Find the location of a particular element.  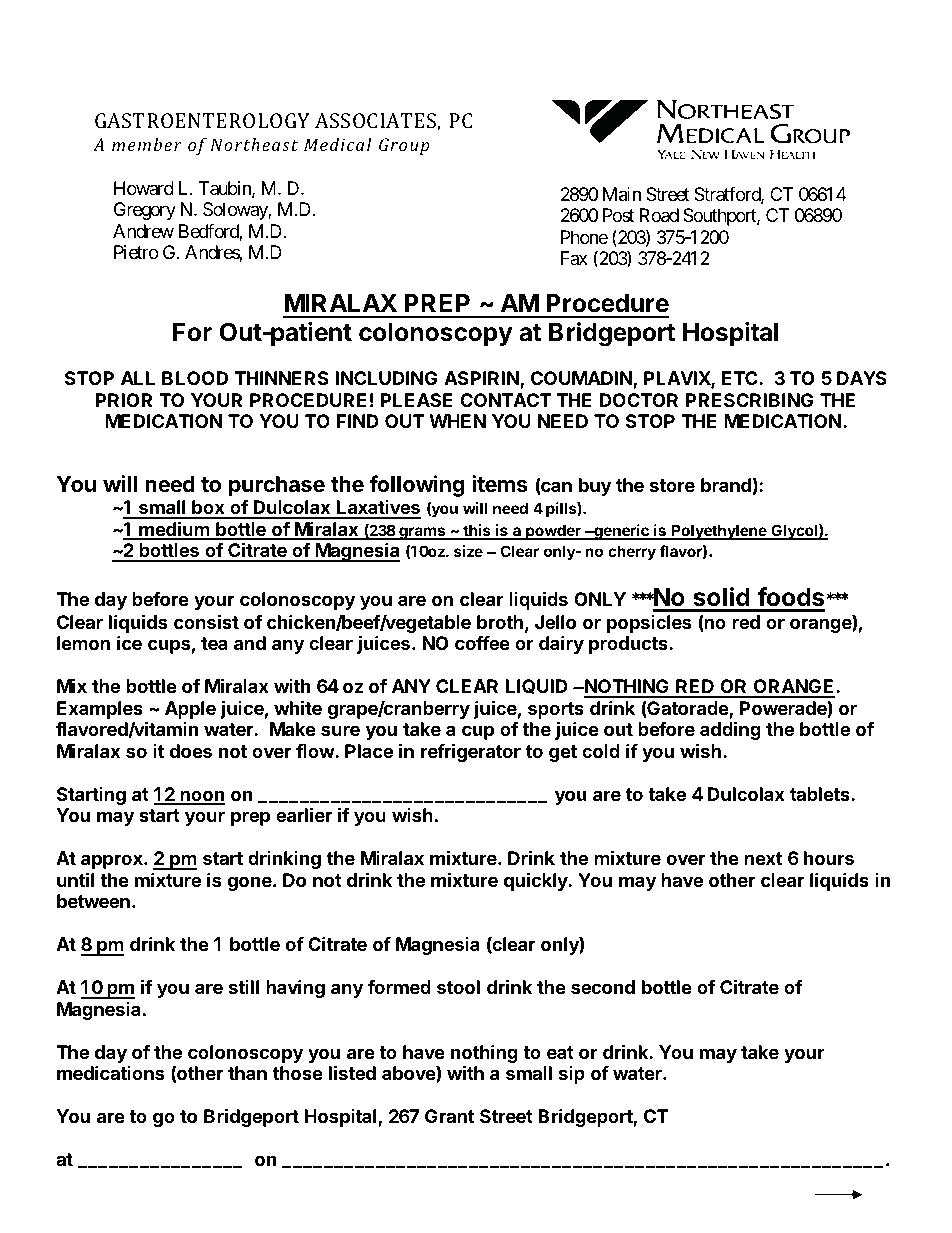

than is located at coordinates (247, 1073).
